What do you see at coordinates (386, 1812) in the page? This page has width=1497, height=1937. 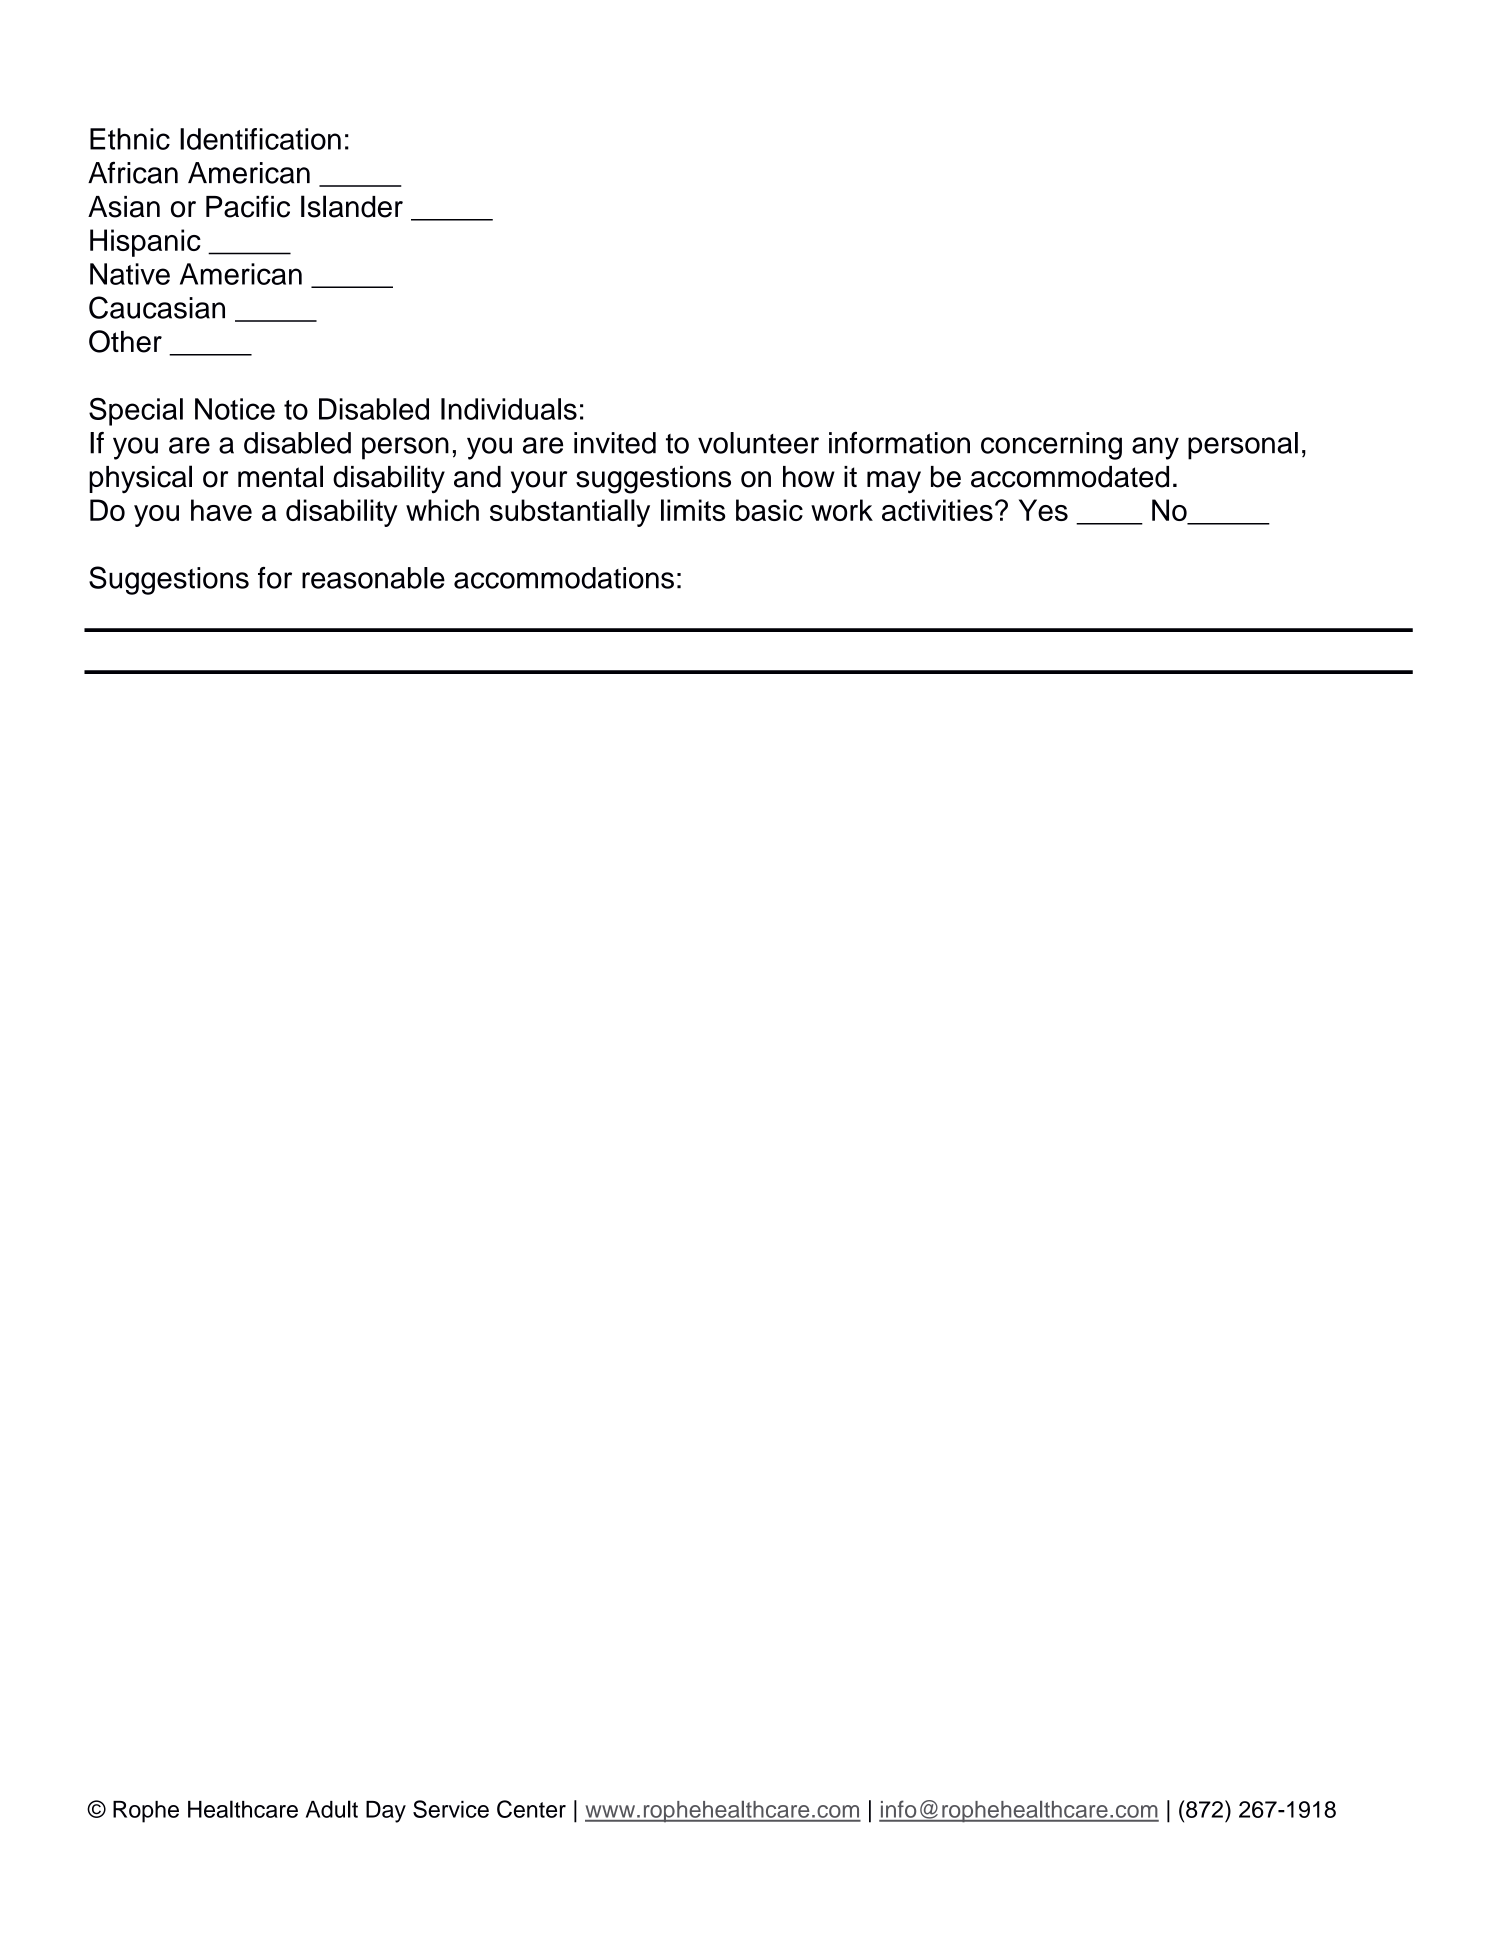 I see `Day` at bounding box center [386, 1812].
